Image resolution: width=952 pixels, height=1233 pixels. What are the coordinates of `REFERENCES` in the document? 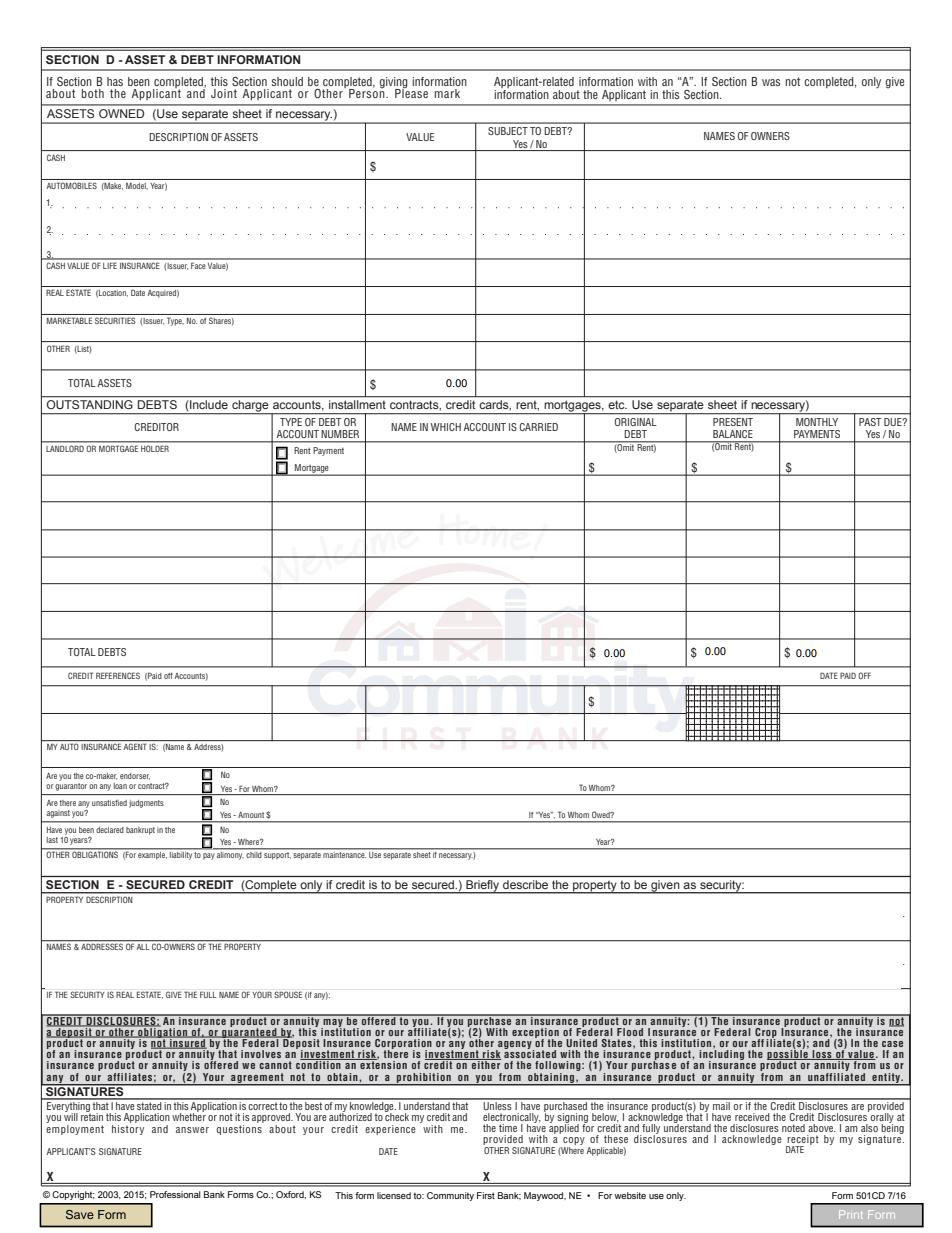 It's located at (118, 675).
